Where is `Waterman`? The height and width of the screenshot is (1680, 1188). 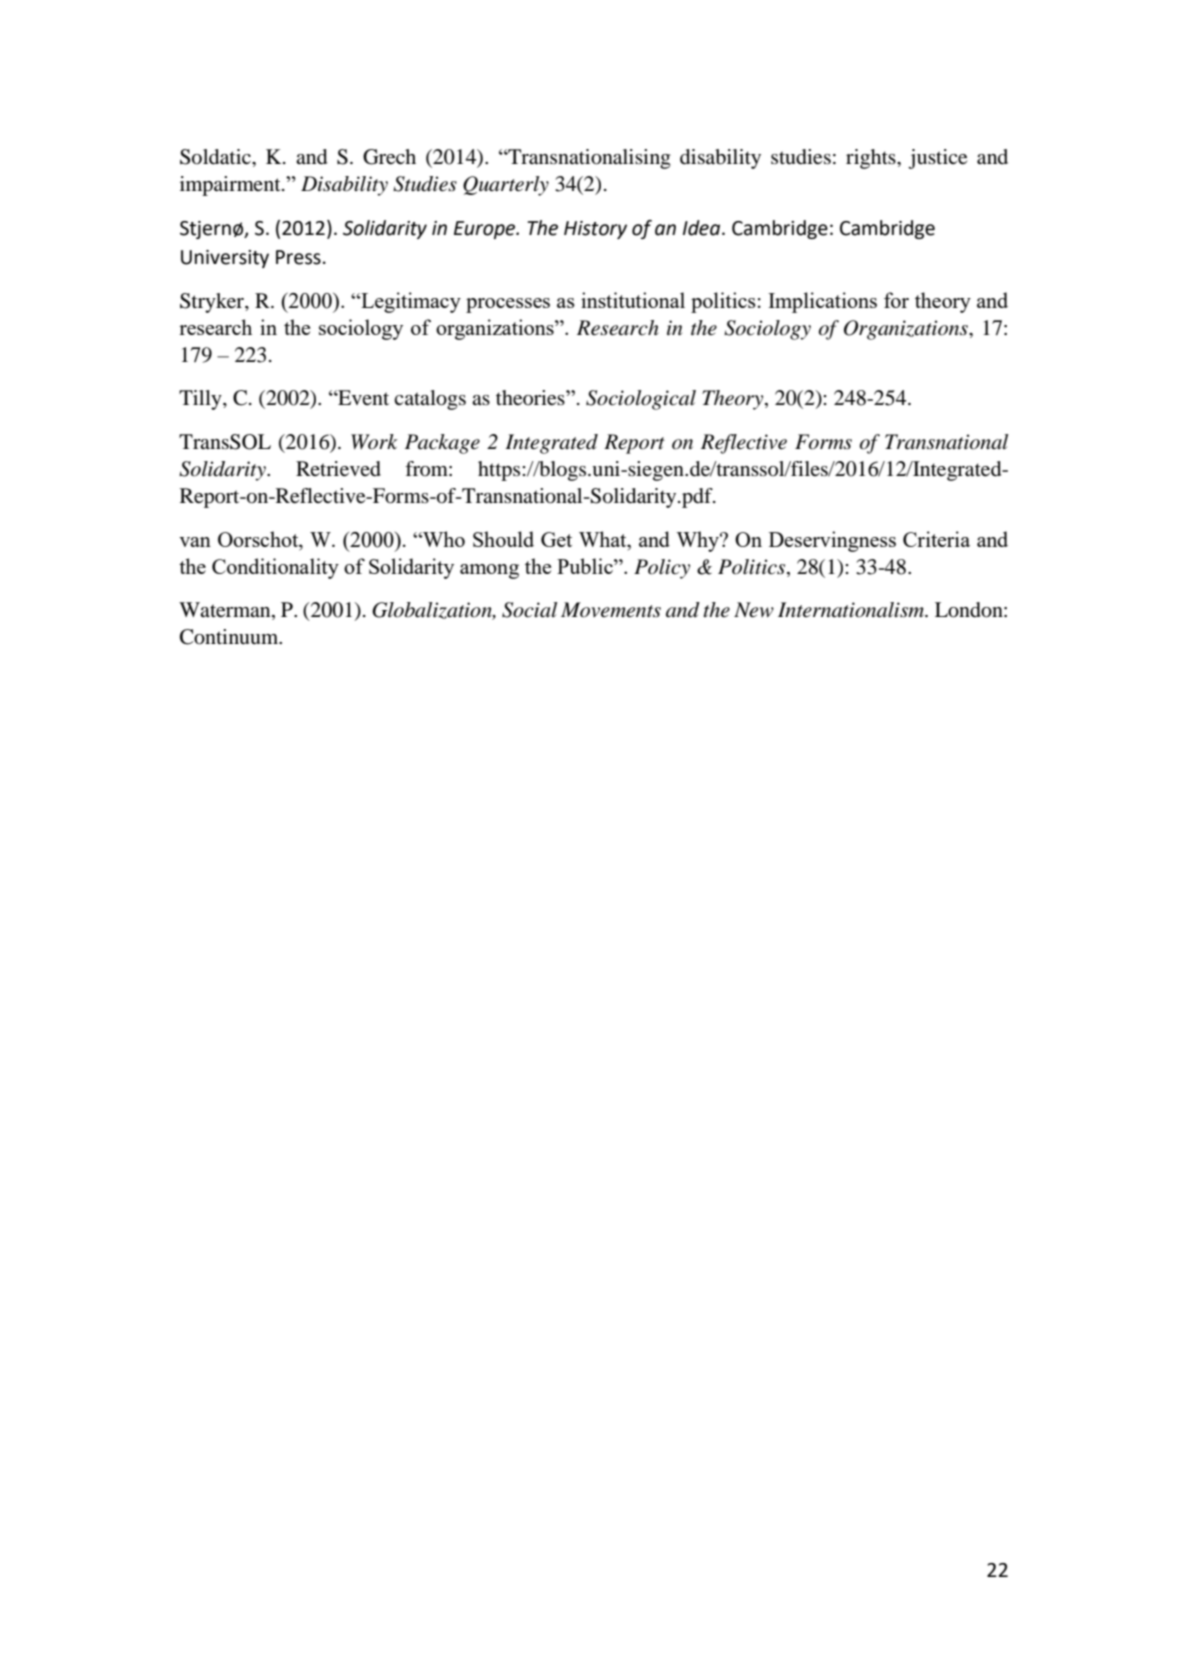 Waterman is located at coordinates (226, 611).
